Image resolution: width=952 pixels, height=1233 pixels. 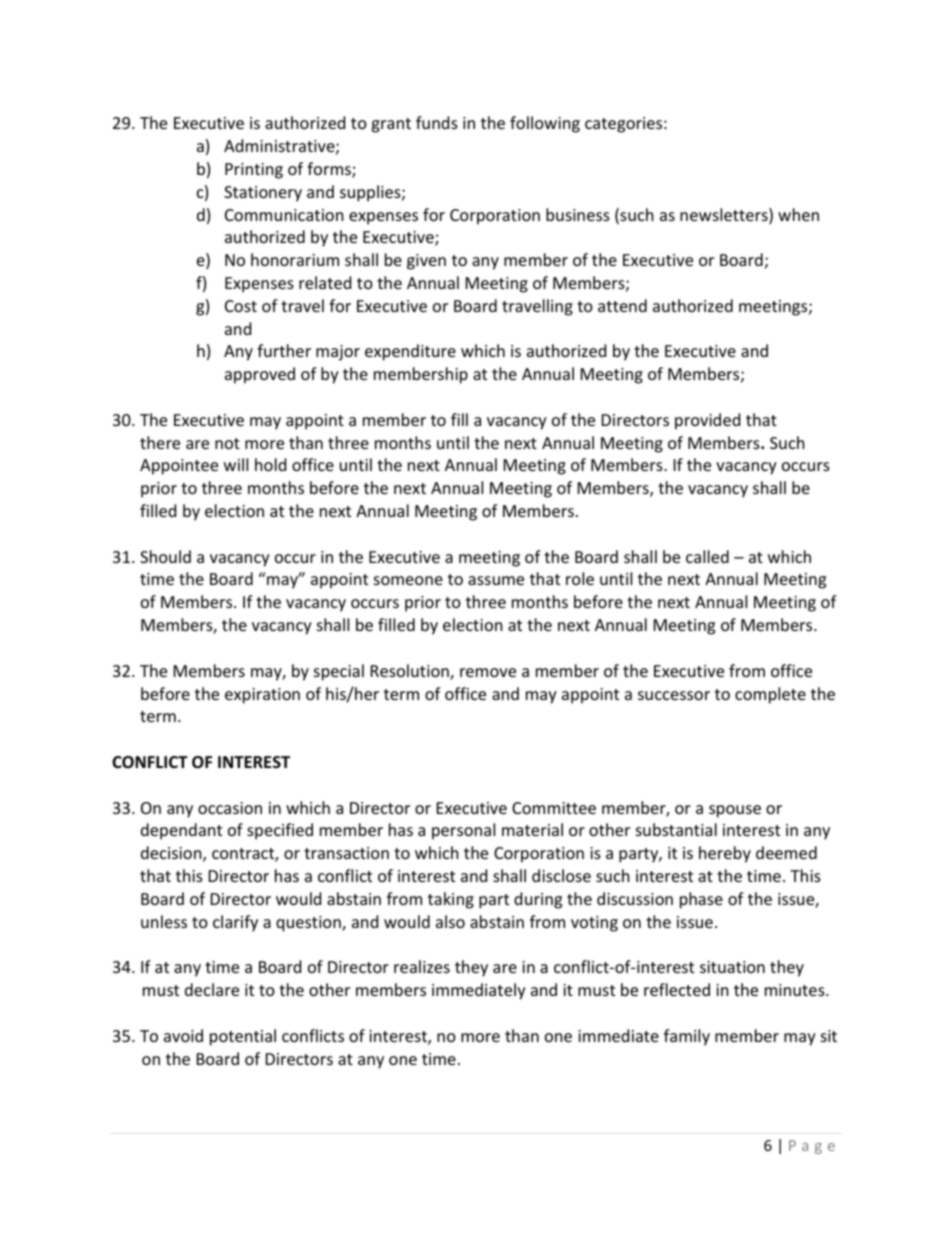 What do you see at coordinates (725, 216) in the screenshot?
I see `newsletters` at bounding box center [725, 216].
